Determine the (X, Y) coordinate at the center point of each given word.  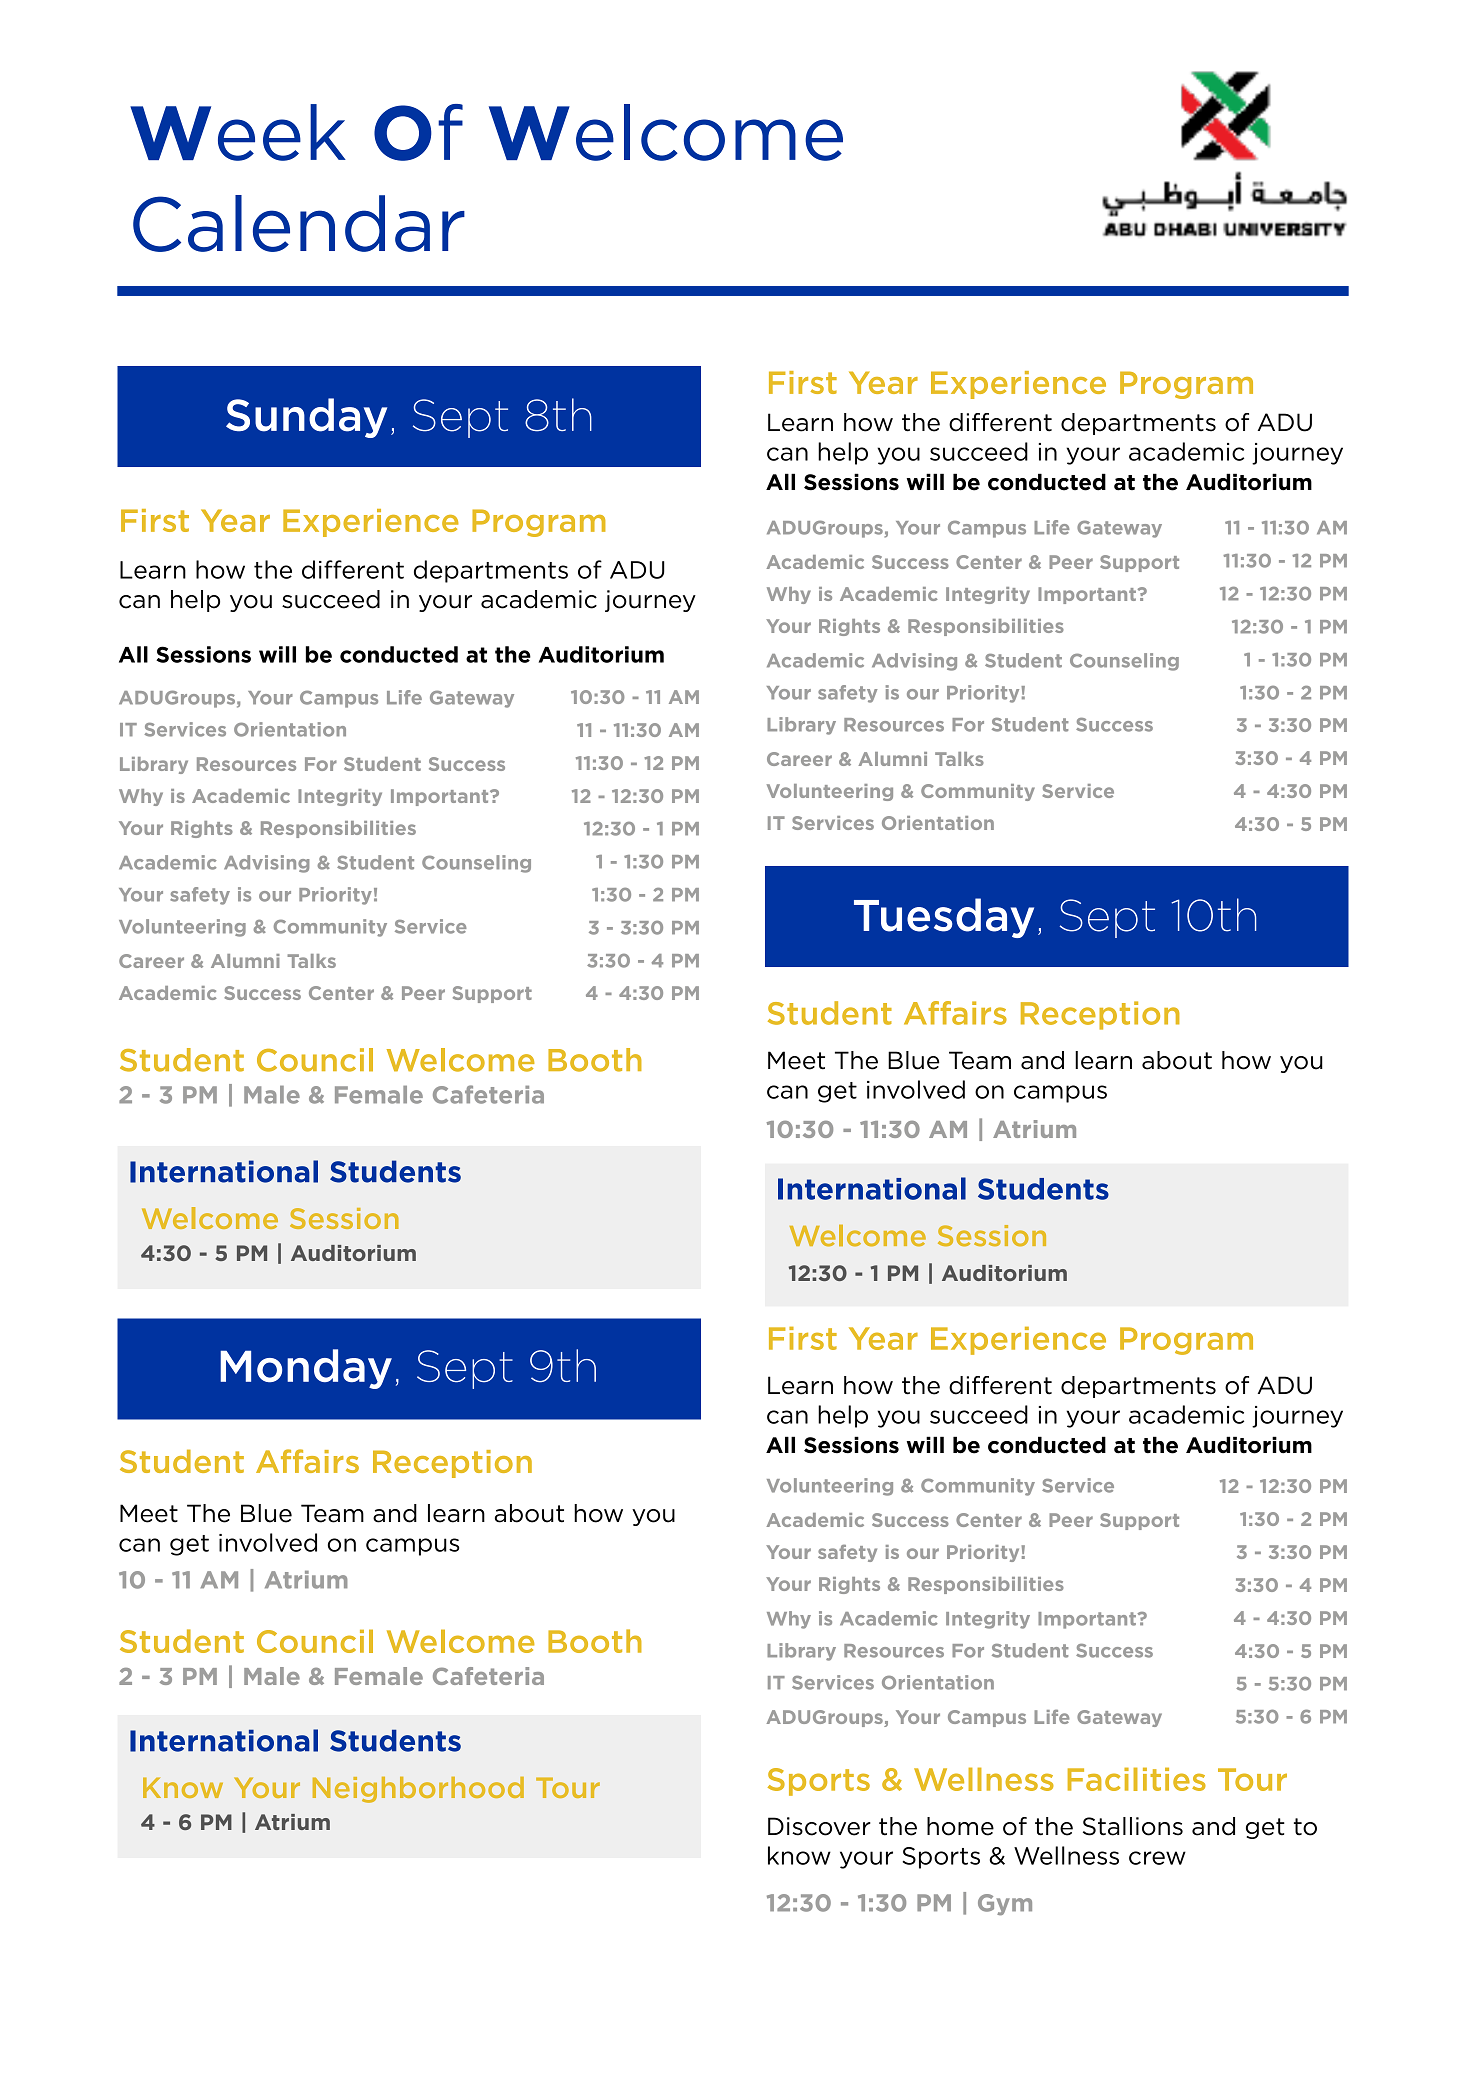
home (960, 1826)
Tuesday (944, 918)
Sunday (306, 418)
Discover (819, 1826)
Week (238, 132)
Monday (306, 1369)
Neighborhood (418, 1790)
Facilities (1137, 1779)
